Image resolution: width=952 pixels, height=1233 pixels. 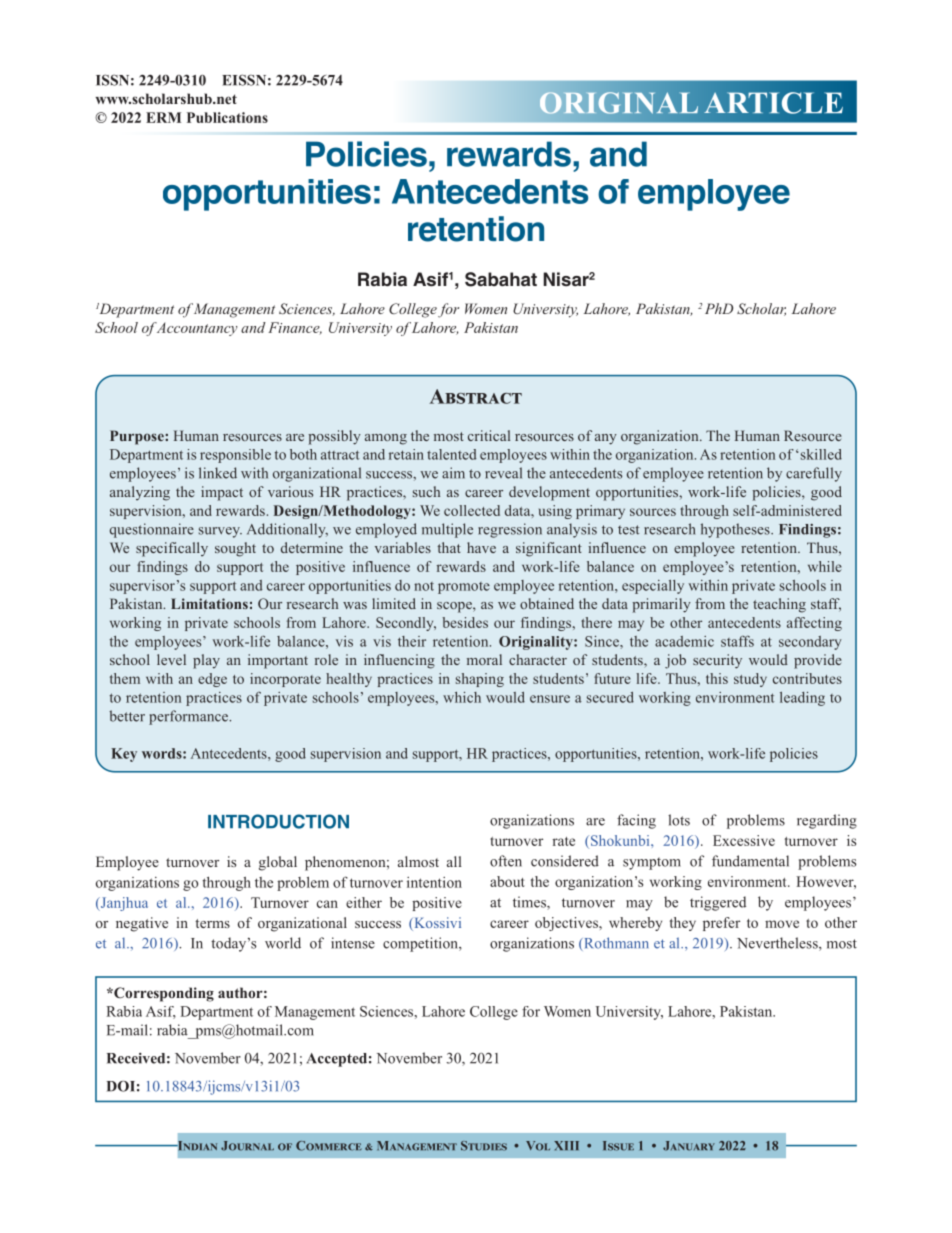 I want to click on Accountancy, so click(x=195, y=329).
